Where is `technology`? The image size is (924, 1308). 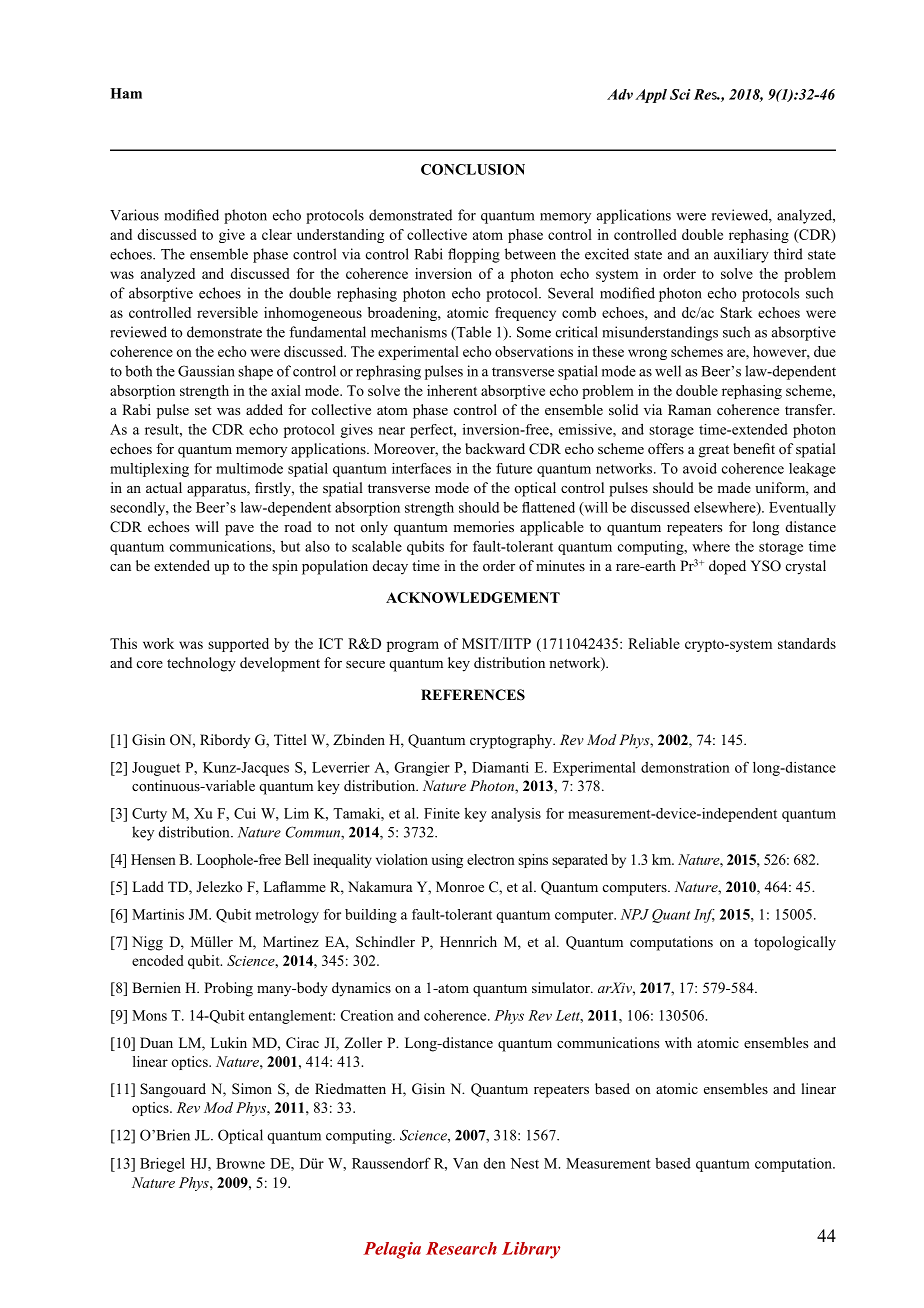 technology is located at coordinates (201, 664).
